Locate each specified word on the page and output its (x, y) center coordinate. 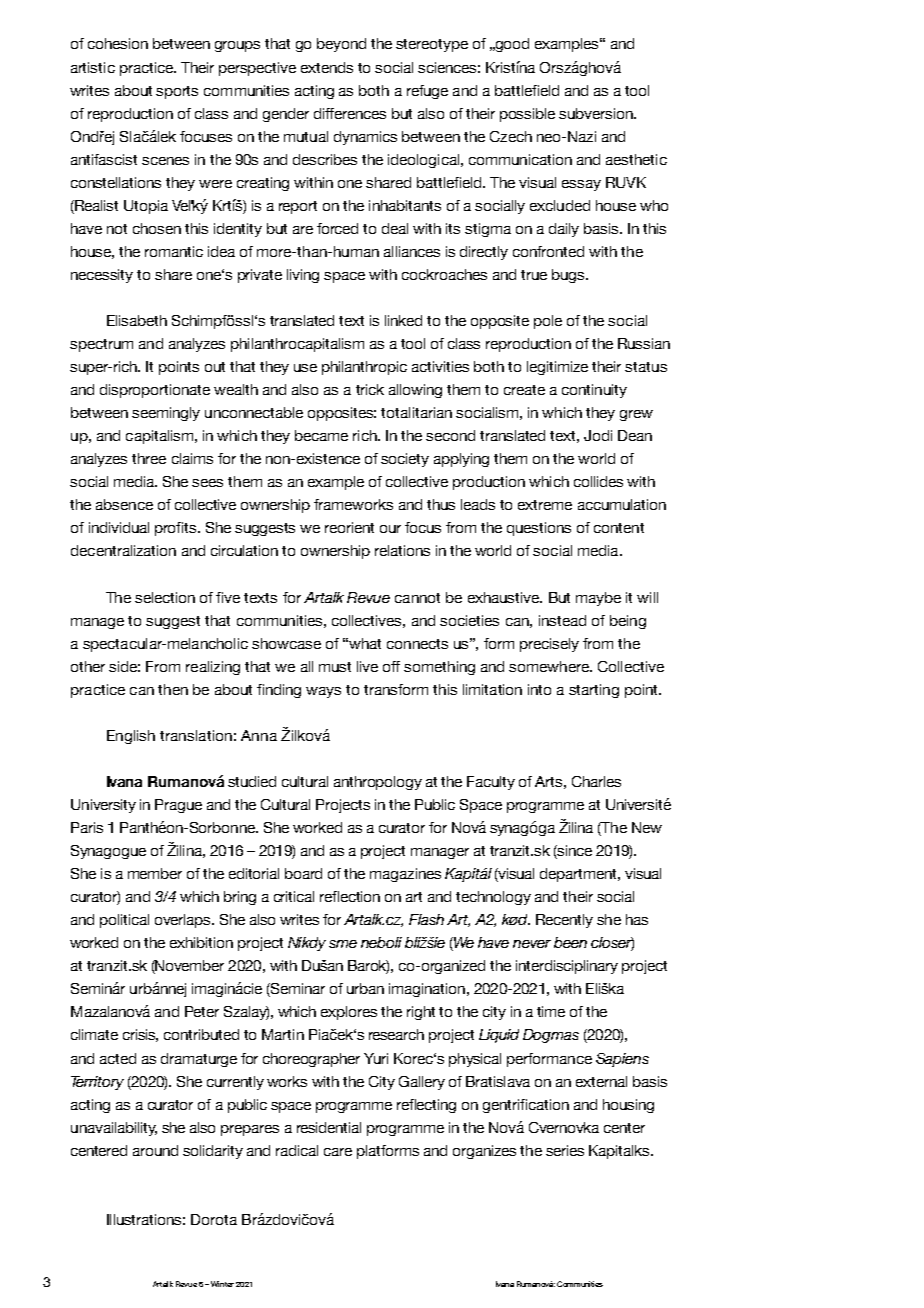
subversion (597, 113)
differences (350, 113)
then (173, 689)
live (367, 666)
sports (177, 92)
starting (594, 691)
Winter (222, 1284)
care (338, 1152)
